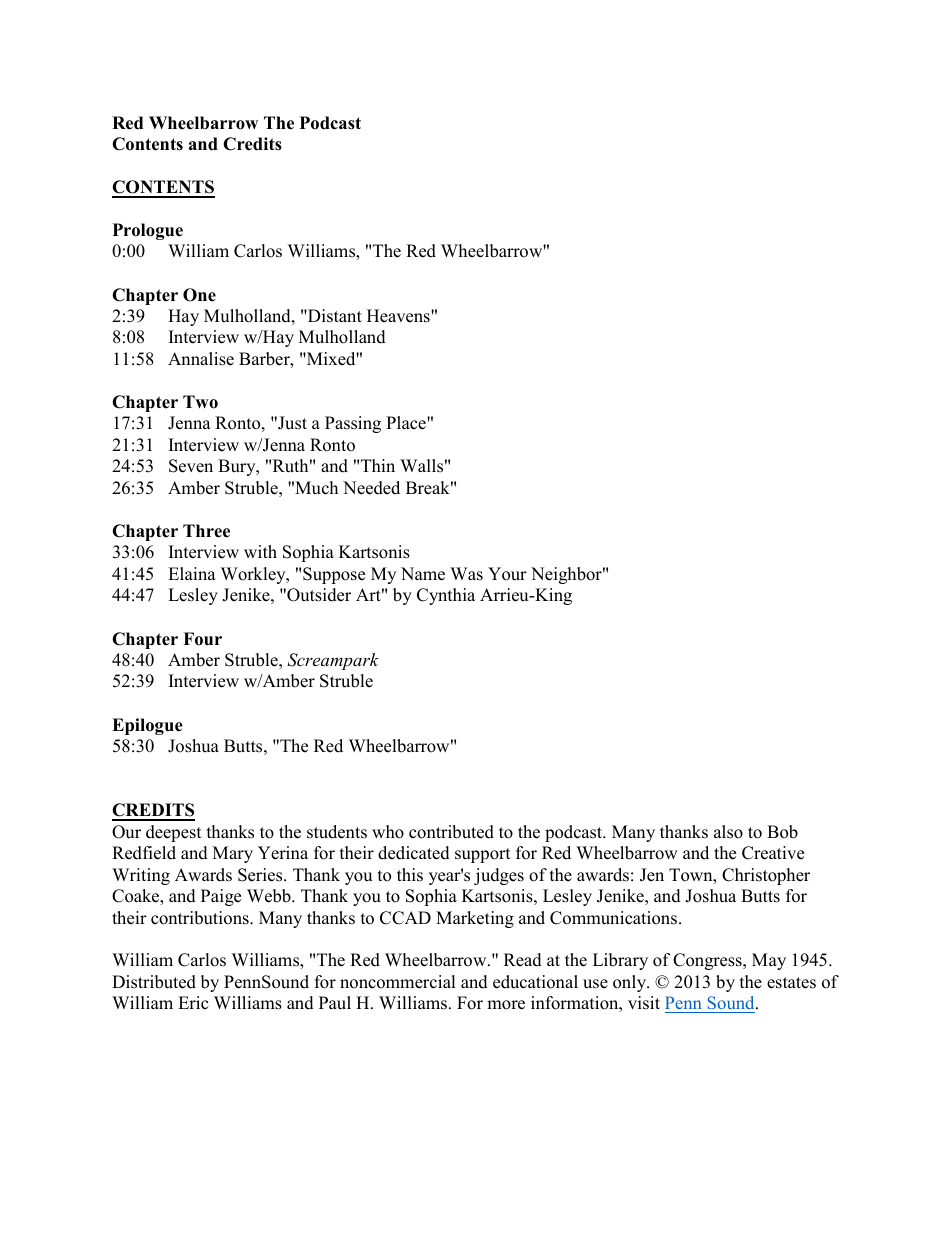 The height and width of the screenshot is (1233, 952). I want to click on Bury, so click(238, 467).
